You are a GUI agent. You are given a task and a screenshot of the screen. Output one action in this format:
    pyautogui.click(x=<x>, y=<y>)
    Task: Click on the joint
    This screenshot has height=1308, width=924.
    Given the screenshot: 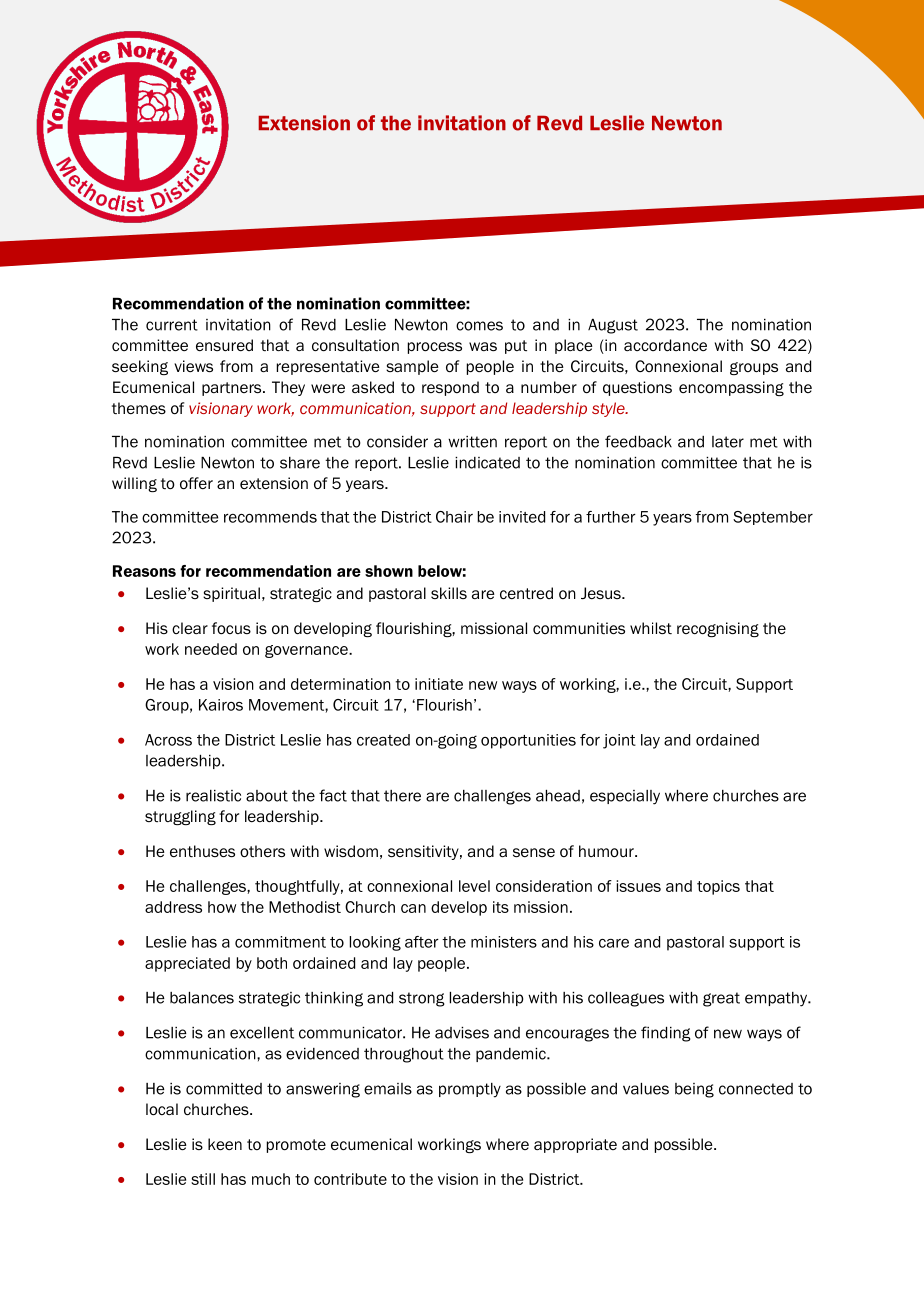 What is the action you would take?
    pyautogui.click(x=619, y=741)
